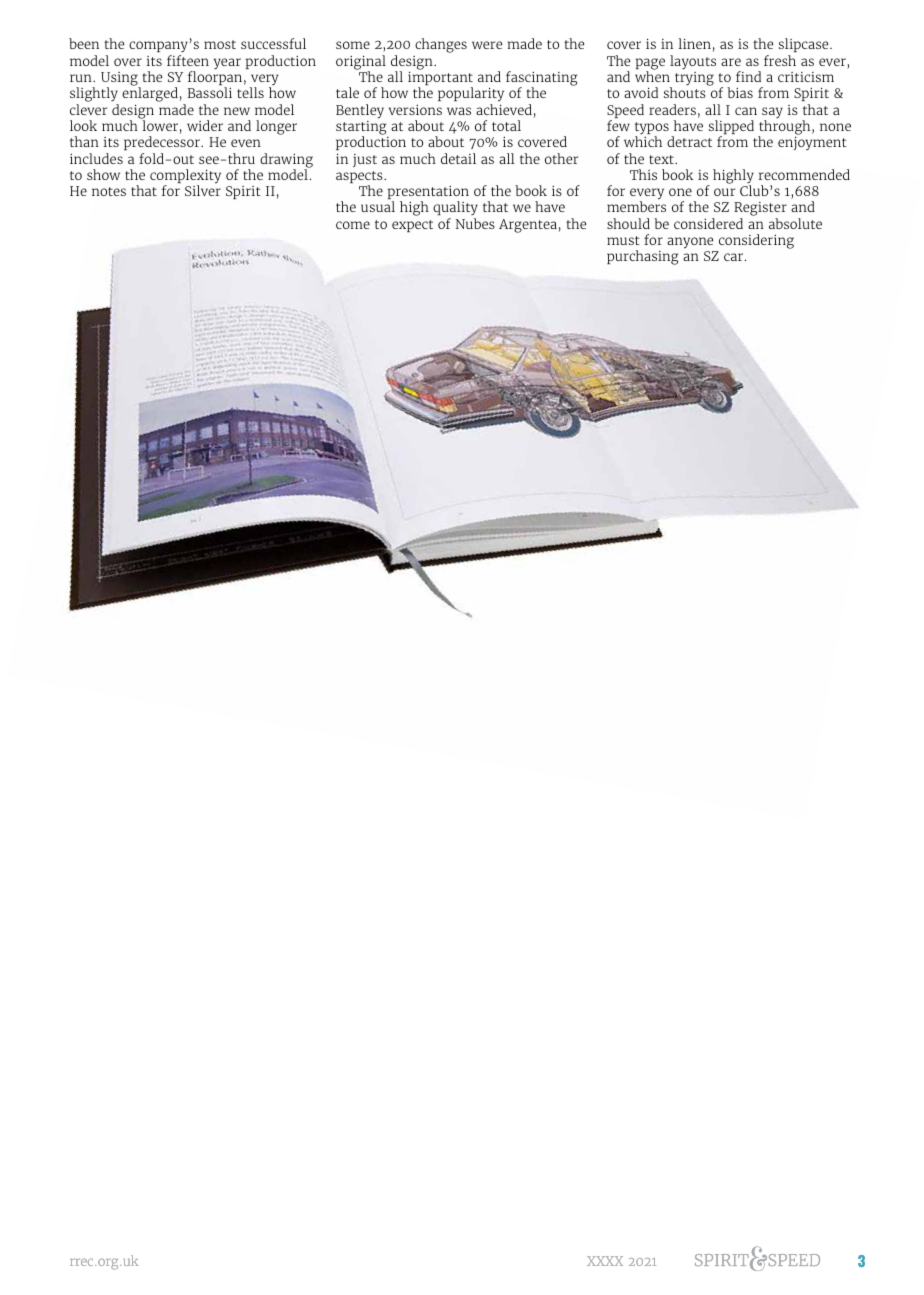 This screenshot has width=924, height=1295. What do you see at coordinates (353, 225) in the screenshot?
I see `come` at bounding box center [353, 225].
